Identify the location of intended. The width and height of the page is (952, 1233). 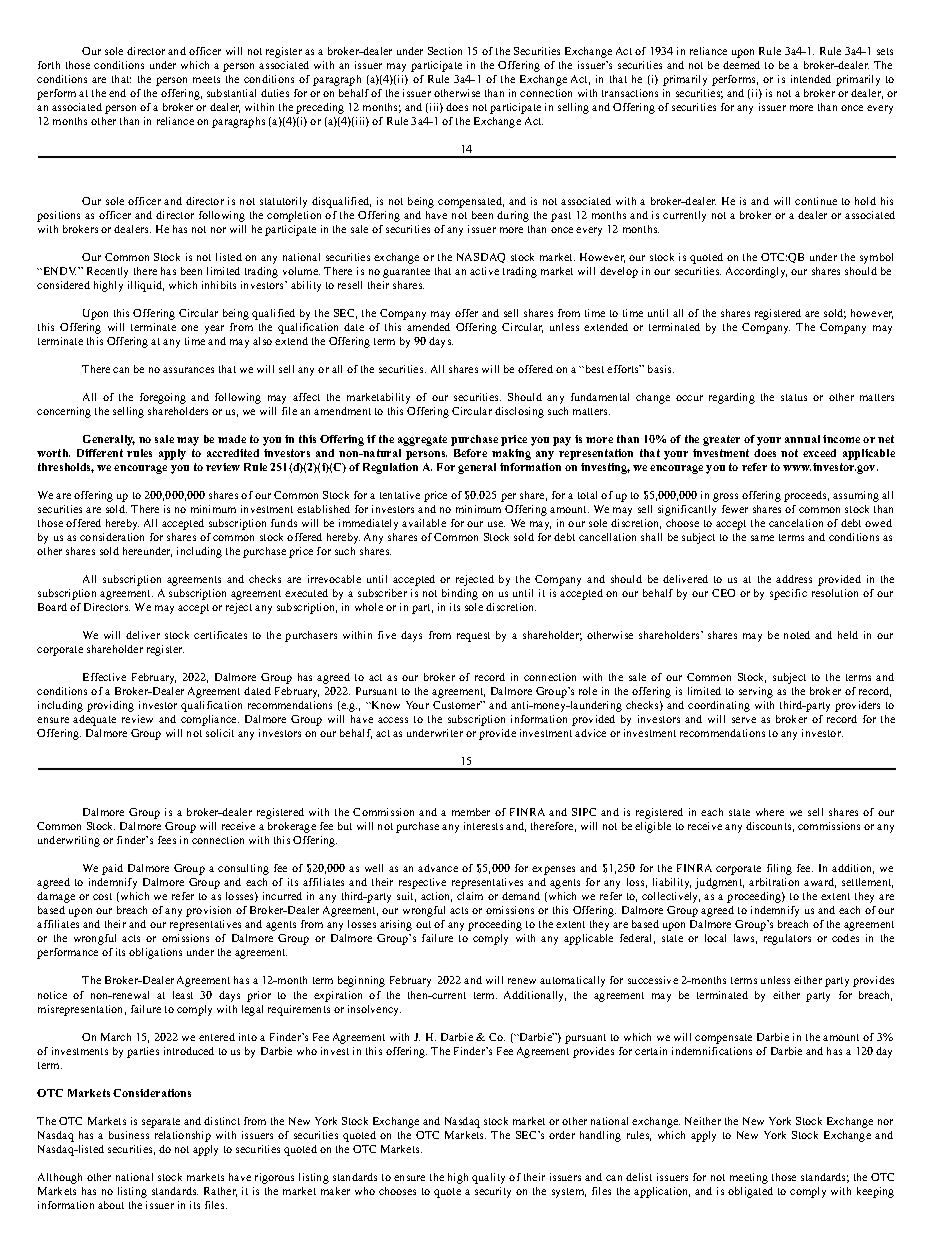
(811, 79).
